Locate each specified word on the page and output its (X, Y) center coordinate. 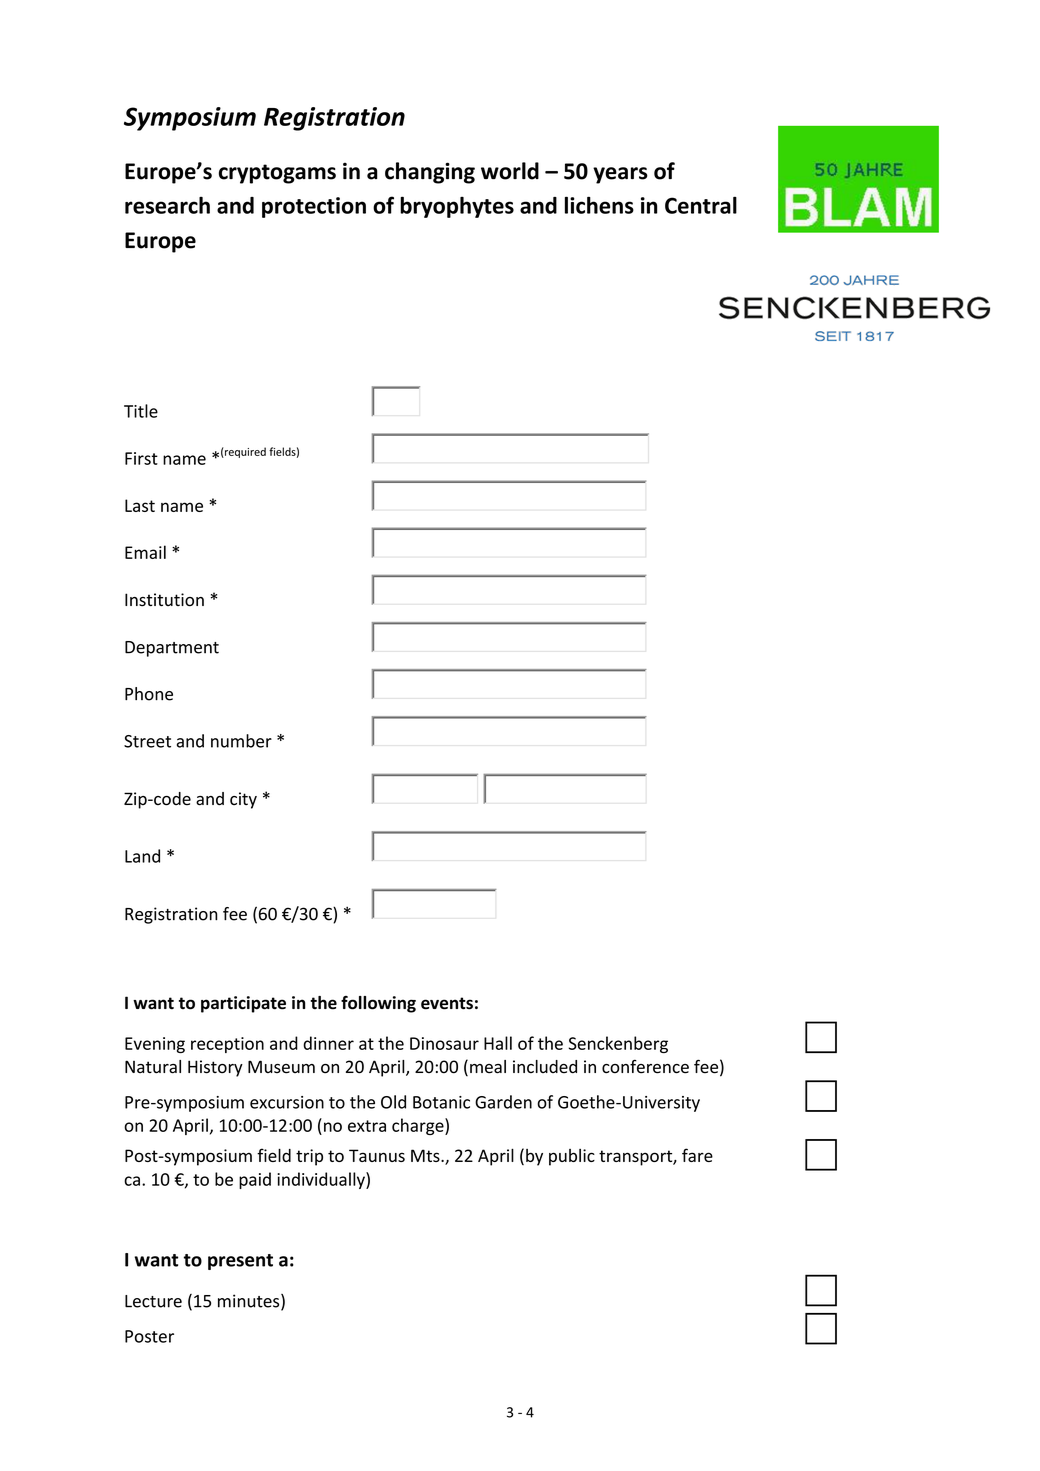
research (167, 205)
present (240, 1262)
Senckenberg (618, 1044)
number (241, 741)
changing (430, 173)
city (243, 800)
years (620, 175)
